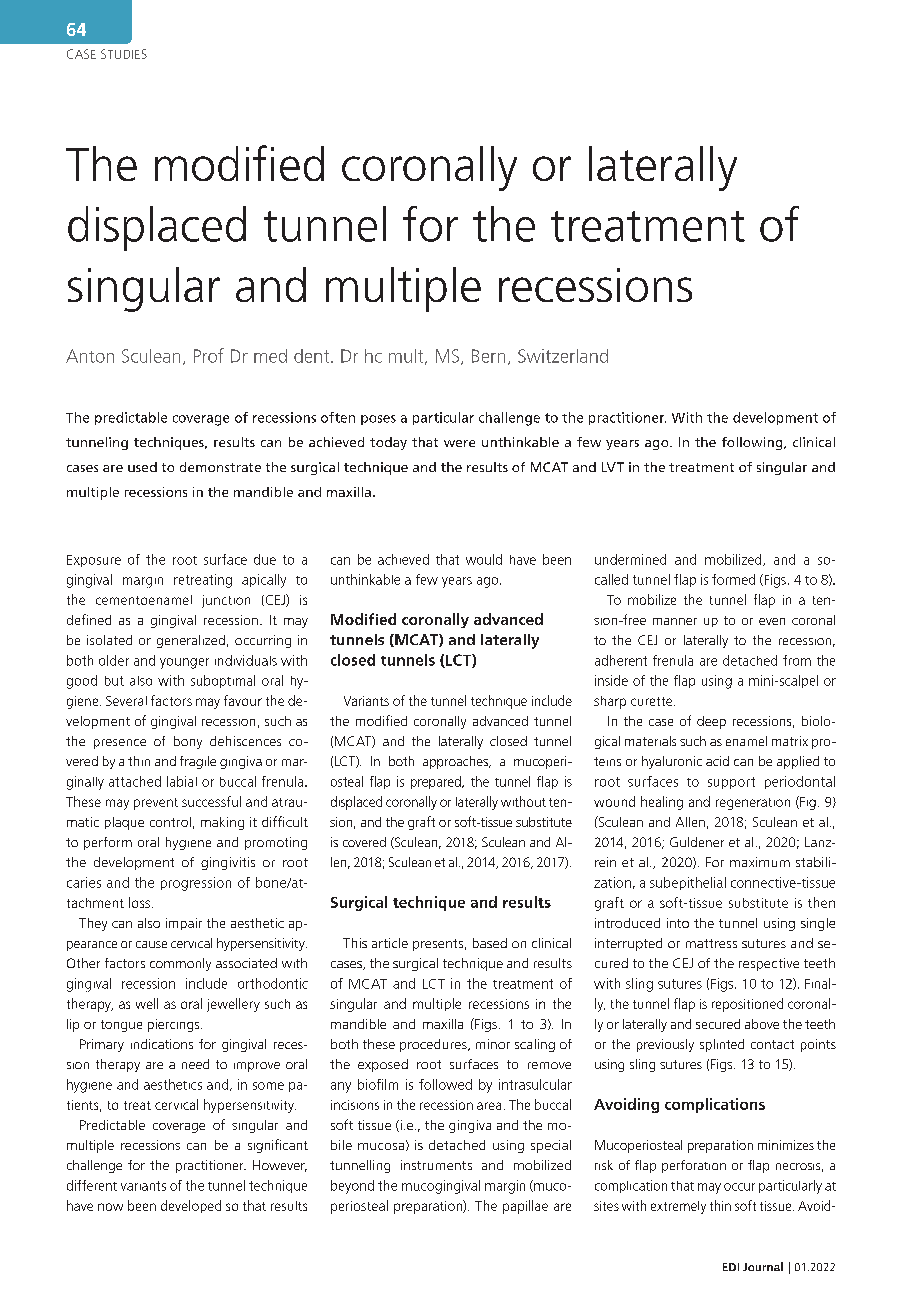 This screenshot has width=924, height=1308. What do you see at coordinates (733, 579) in the screenshot?
I see `formed` at bounding box center [733, 579].
